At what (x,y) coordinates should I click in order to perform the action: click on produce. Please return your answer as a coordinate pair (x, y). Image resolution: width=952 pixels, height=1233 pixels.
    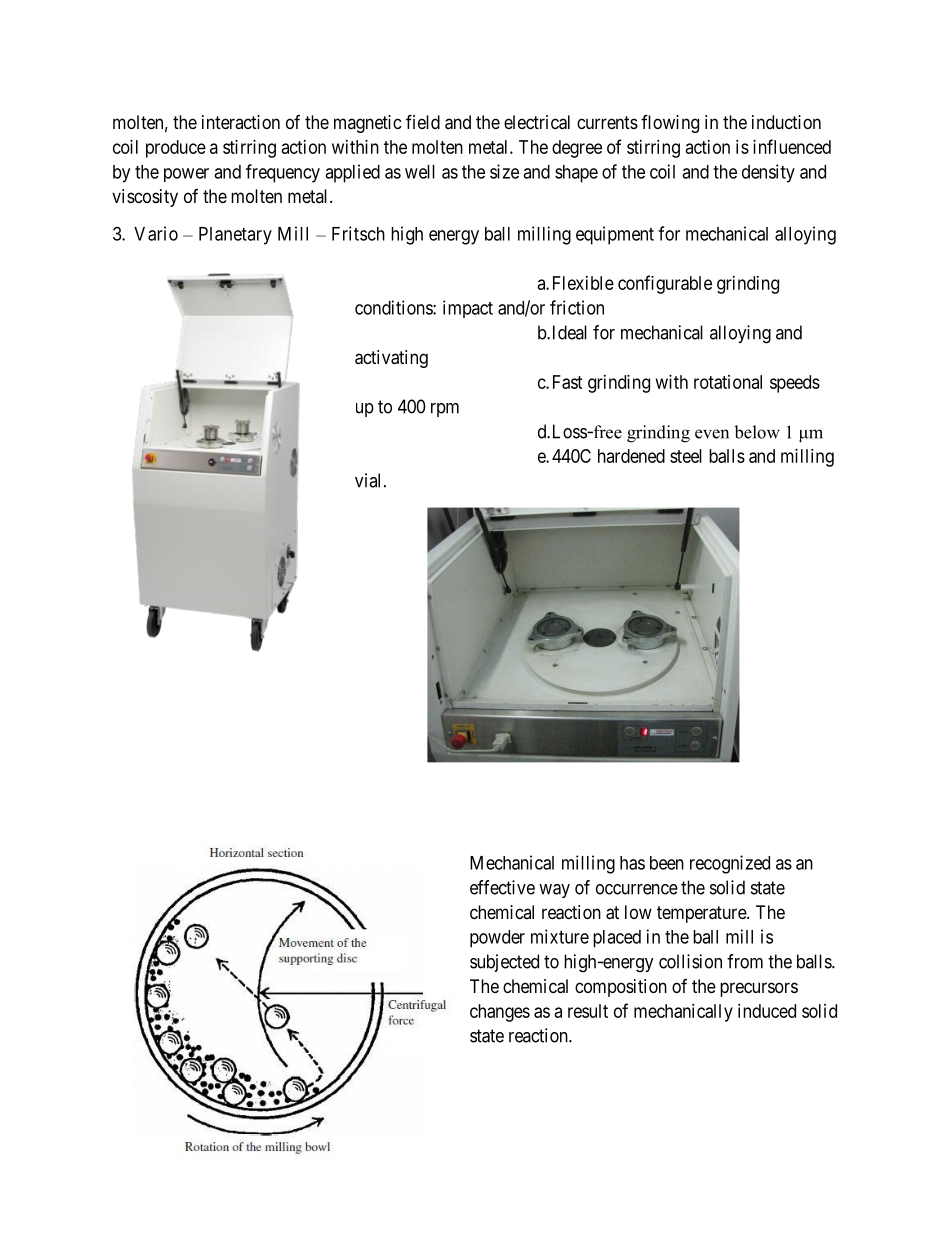
    Looking at the image, I should click on (176, 149).
